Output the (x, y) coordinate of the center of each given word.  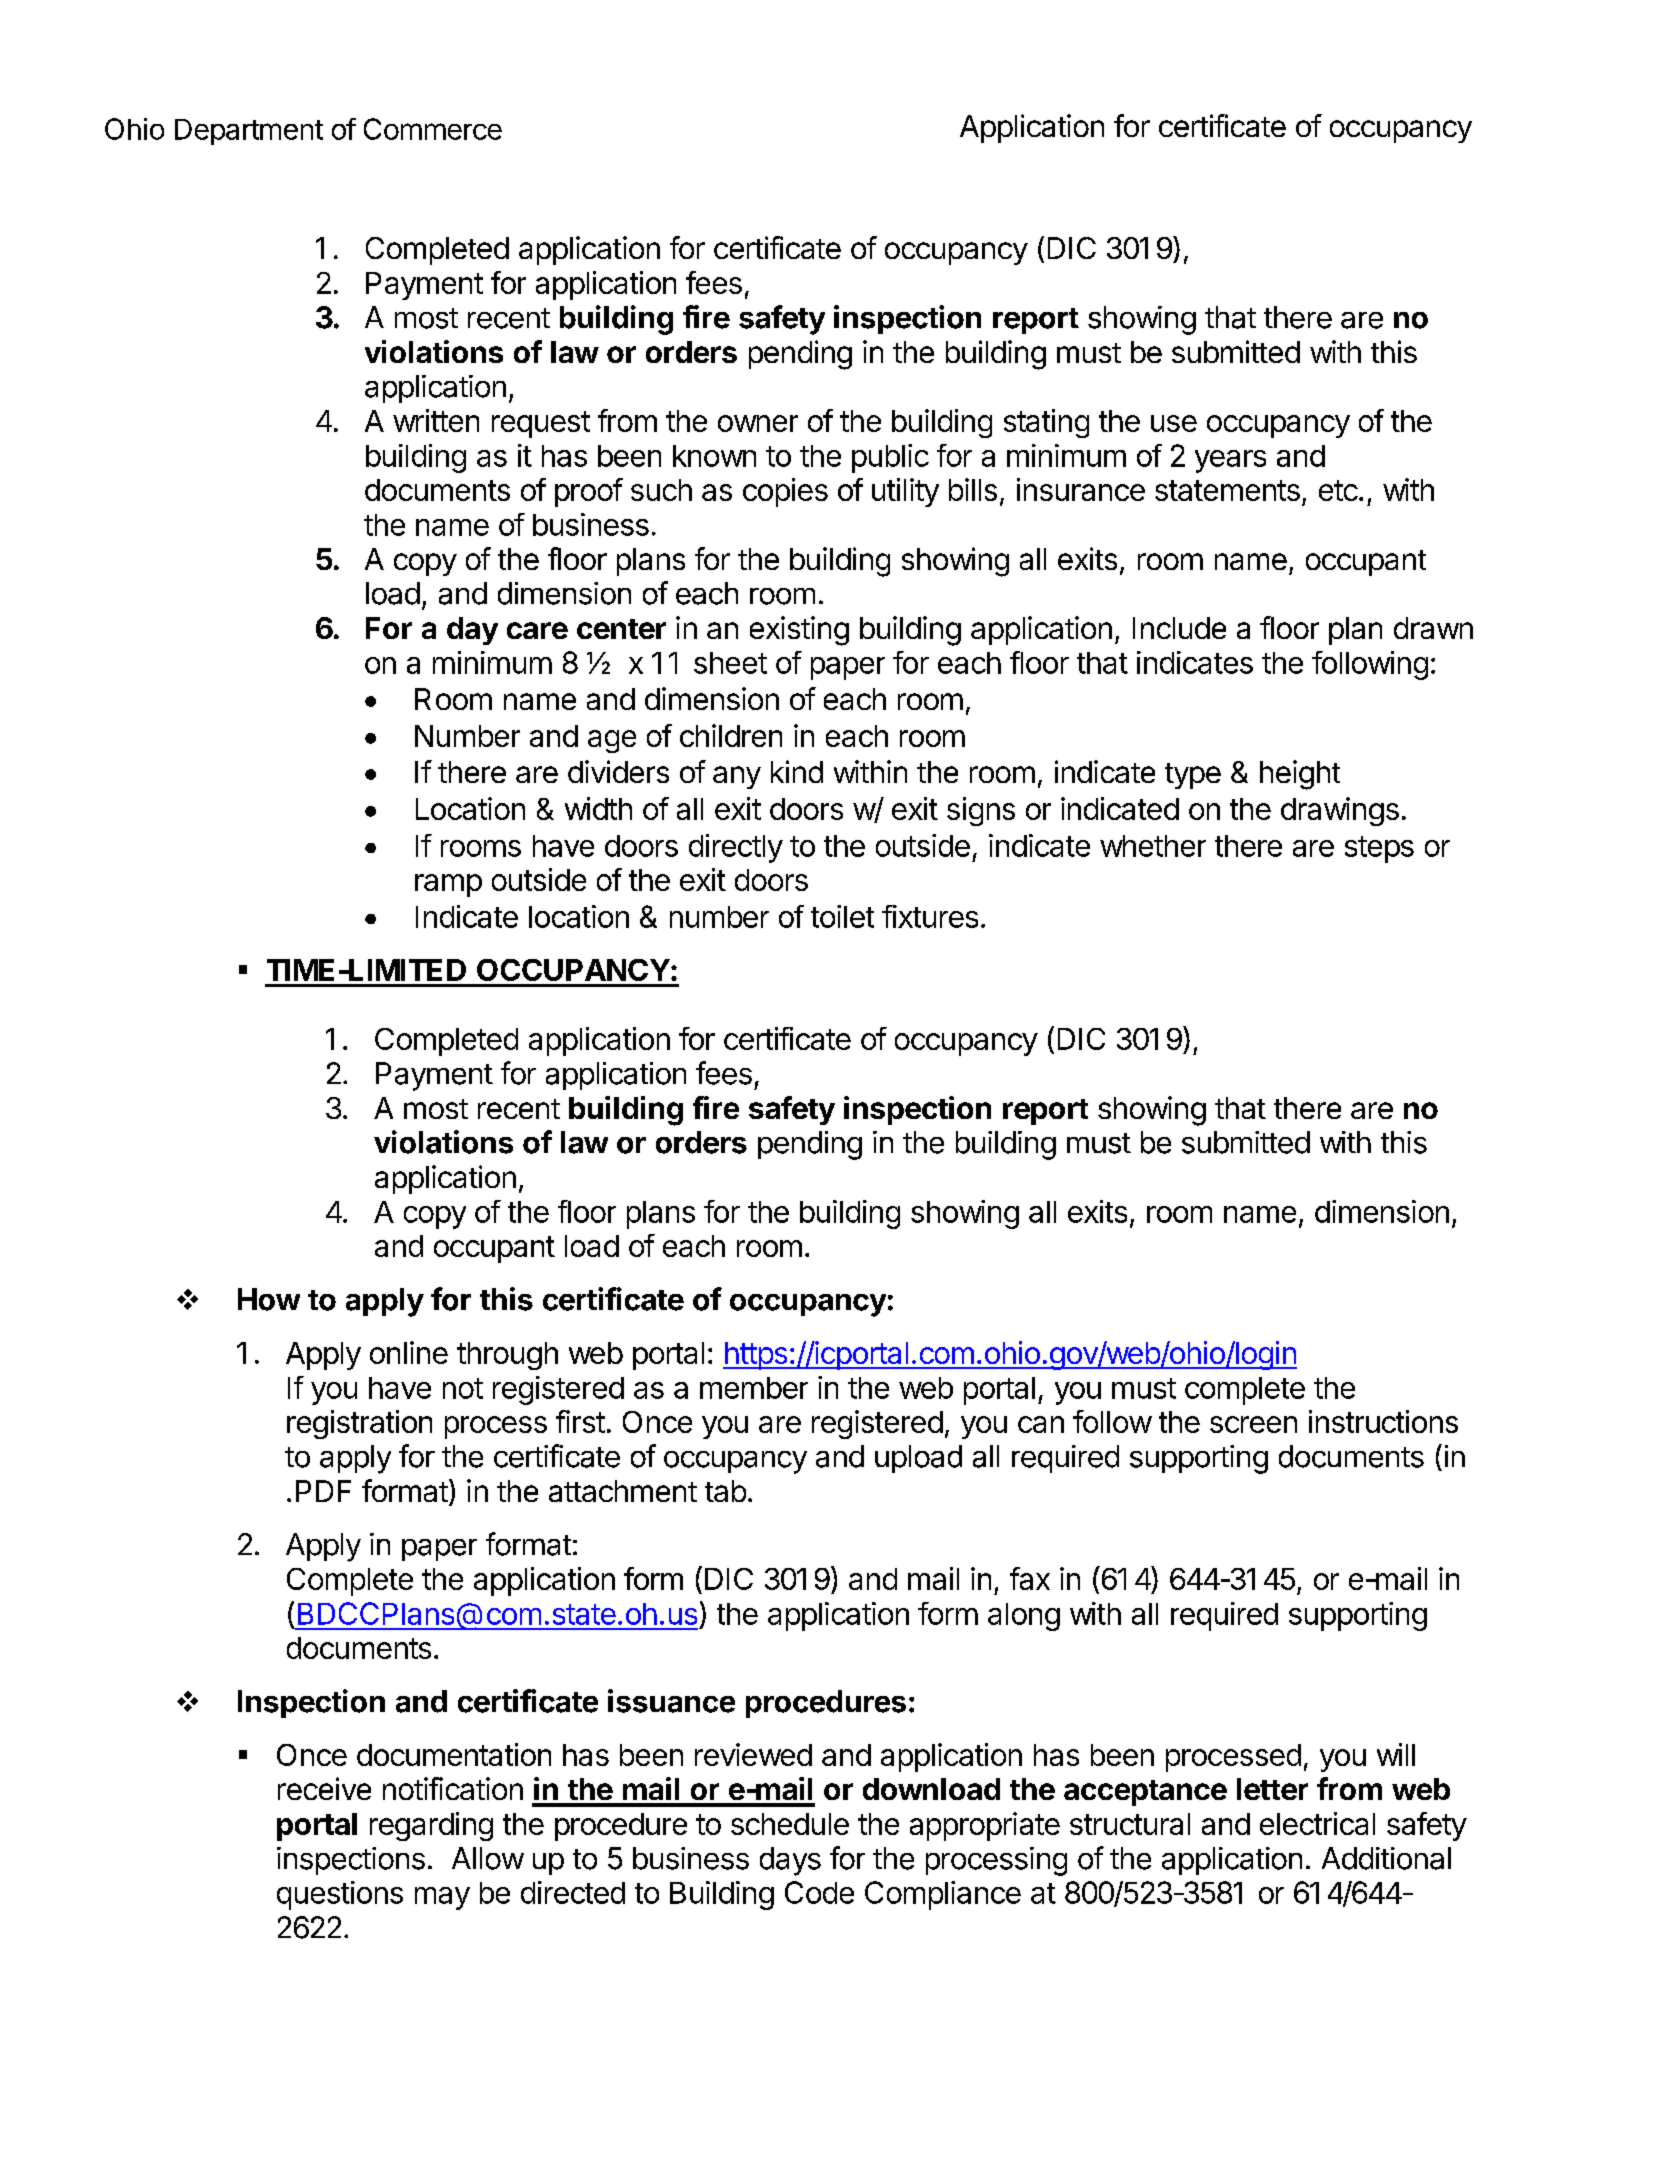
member (754, 1388)
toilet (842, 916)
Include (1179, 628)
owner (758, 423)
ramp (448, 885)
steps (1379, 849)
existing (799, 631)
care (537, 630)
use (1174, 423)
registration (359, 1424)
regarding (431, 1826)
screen (1253, 1424)
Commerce (433, 129)
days (790, 1861)
